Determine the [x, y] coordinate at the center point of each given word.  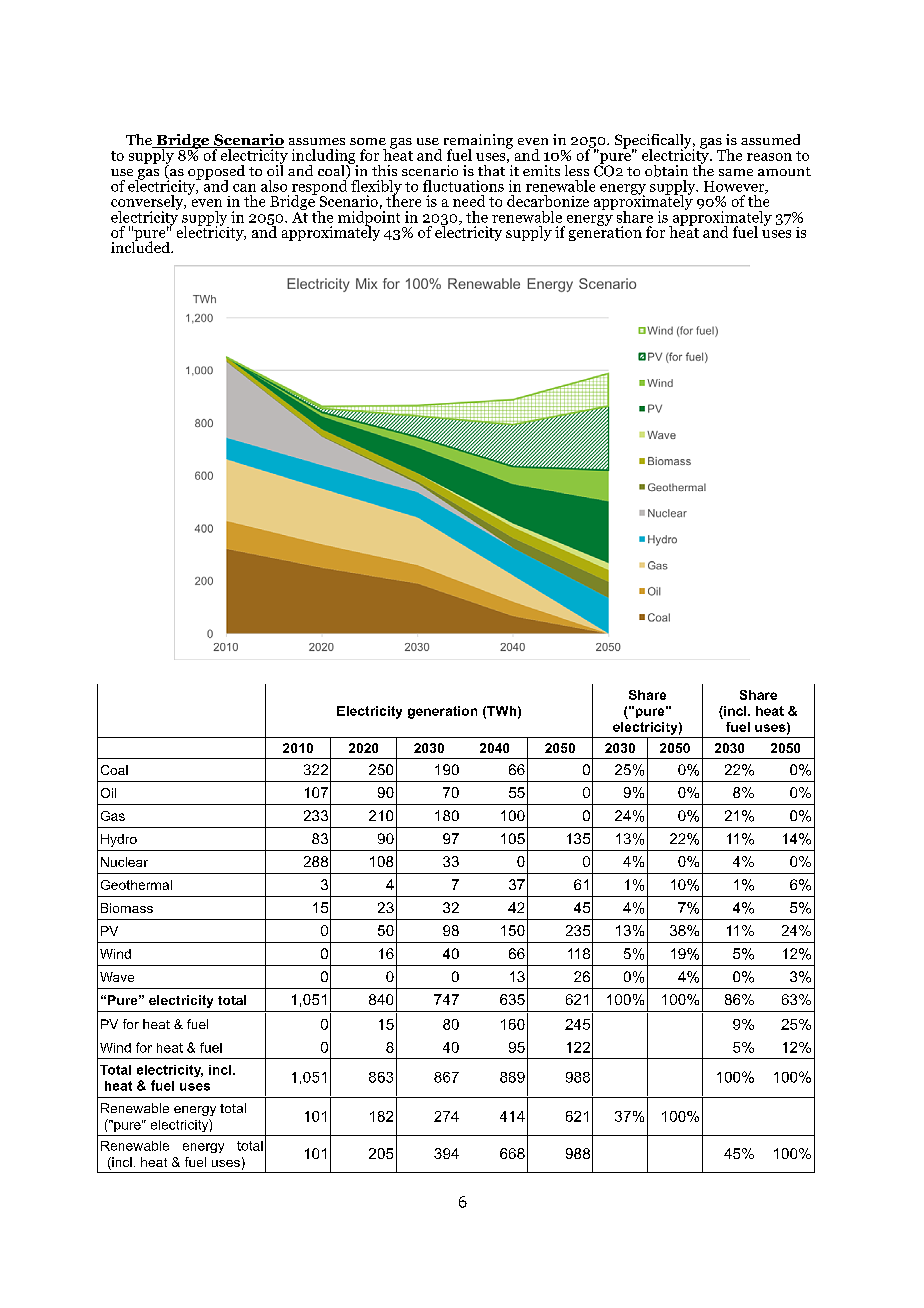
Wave [117, 977]
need [469, 201]
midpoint [369, 218]
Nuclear [124, 862]
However [735, 187]
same [736, 172]
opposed [216, 173]
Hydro [119, 840]
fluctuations [463, 186]
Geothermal [136, 885]
